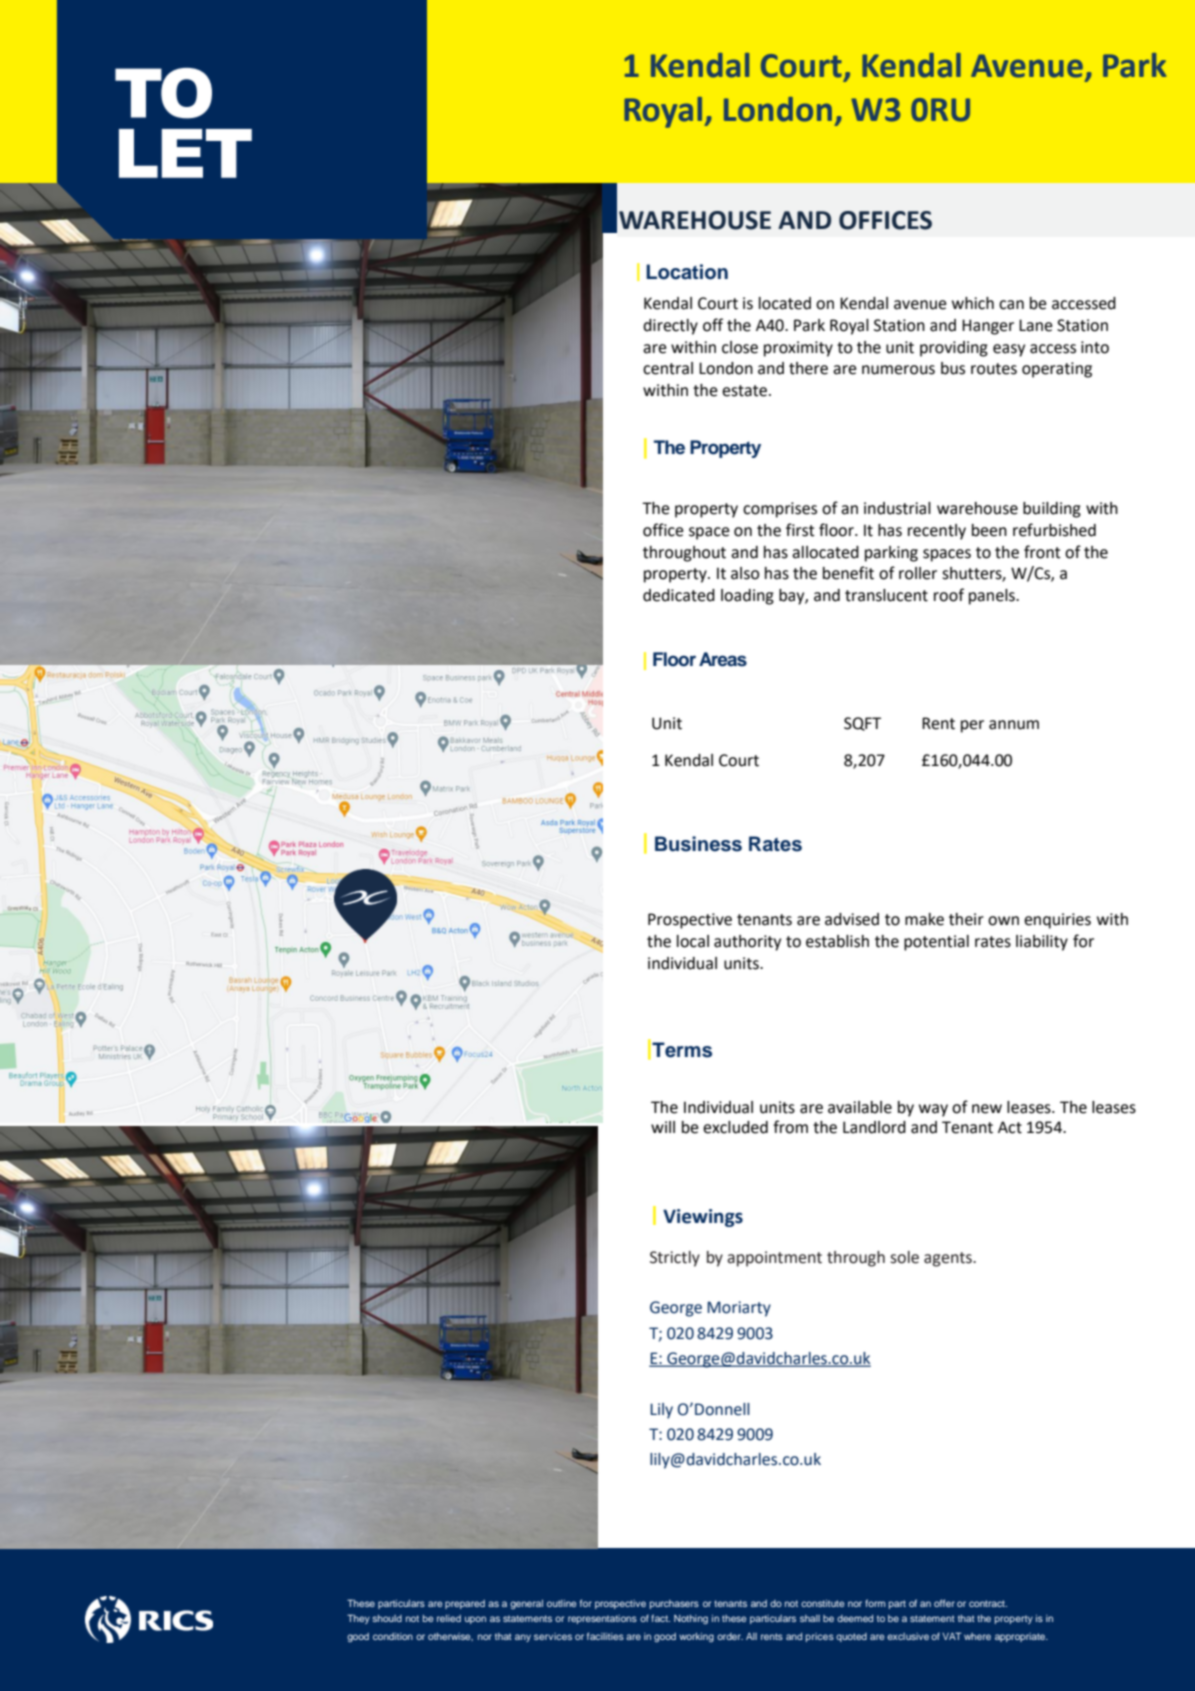 The width and height of the screenshot is (1195, 1691). I want to click on LET, so click(185, 153).
